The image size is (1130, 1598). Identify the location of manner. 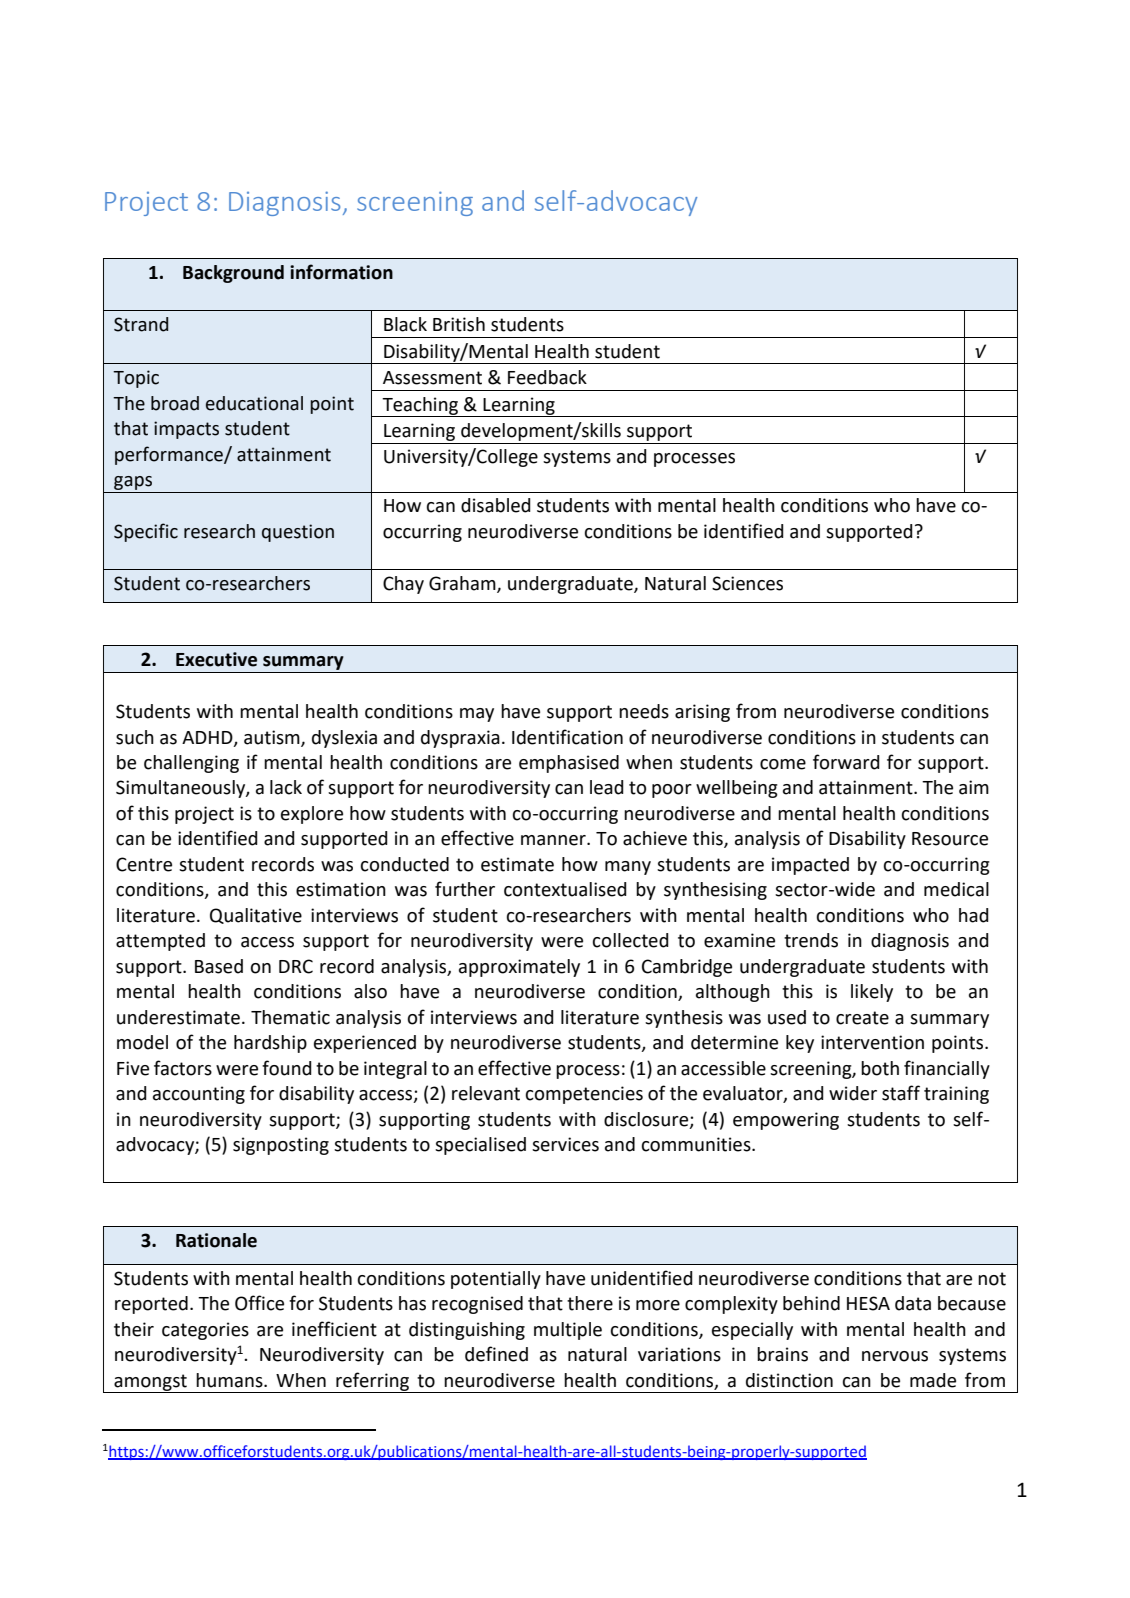
(554, 840).
